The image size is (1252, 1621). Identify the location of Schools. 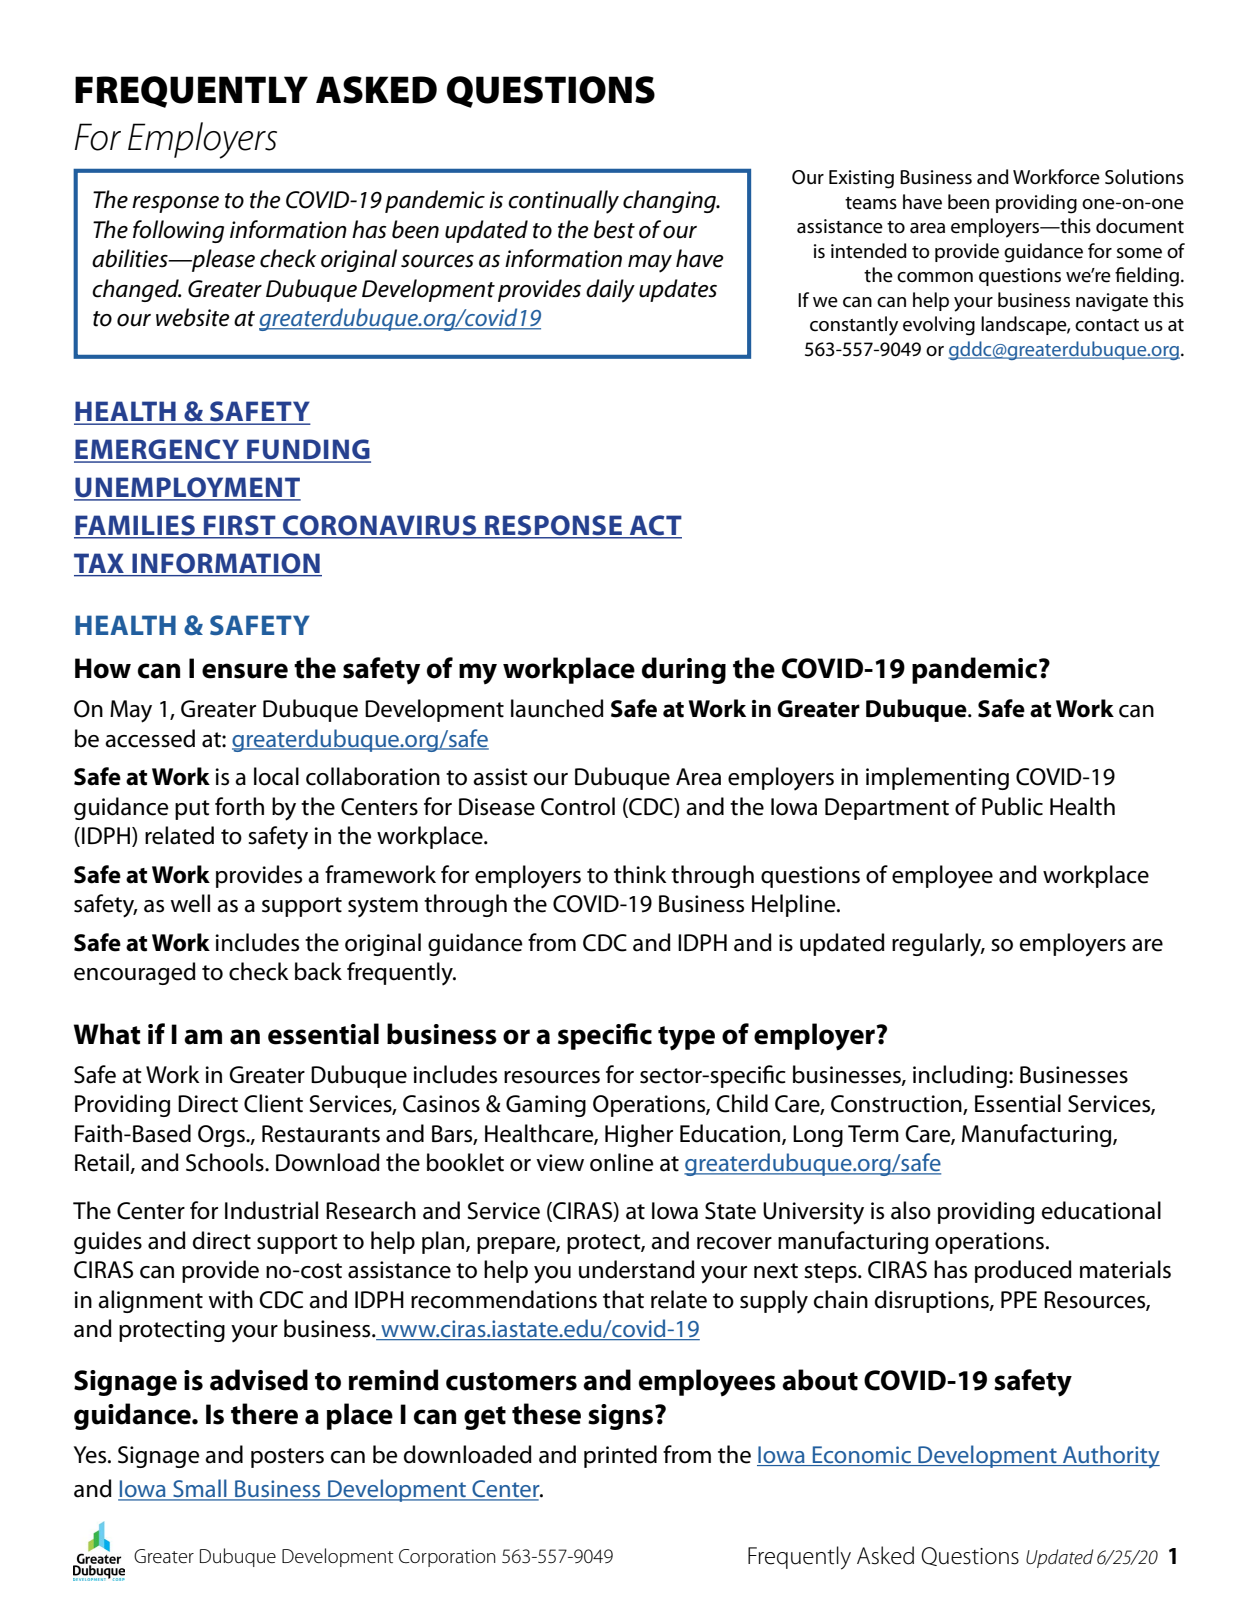
(226, 1162).
